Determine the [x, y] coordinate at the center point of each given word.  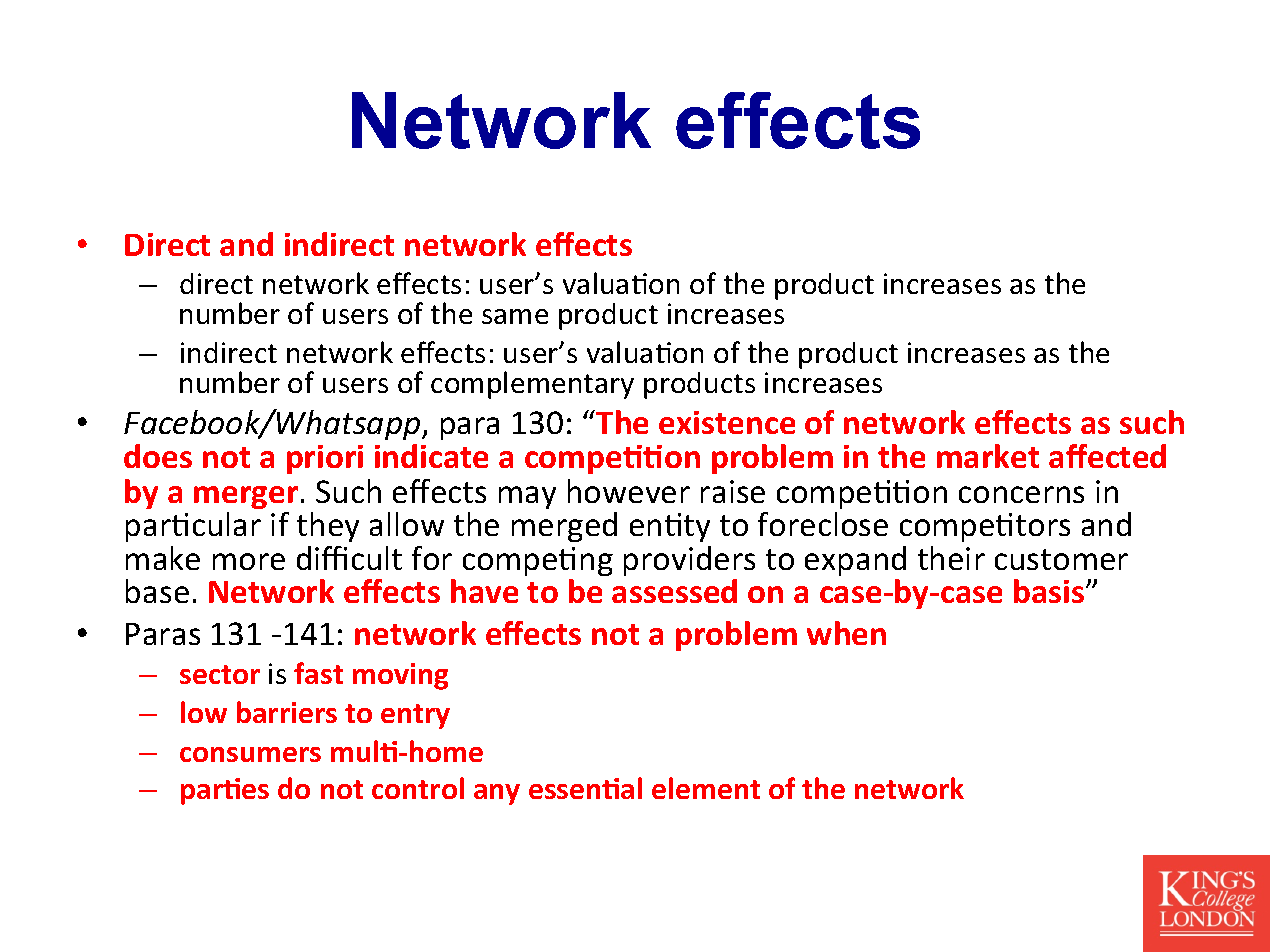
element [706, 788]
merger [246, 497]
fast [318, 673]
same [515, 316]
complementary [532, 385]
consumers [250, 754]
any [497, 794]
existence [727, 422]
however [629, 491]
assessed [674, 591]
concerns [1021, 494]
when [846, 633]
